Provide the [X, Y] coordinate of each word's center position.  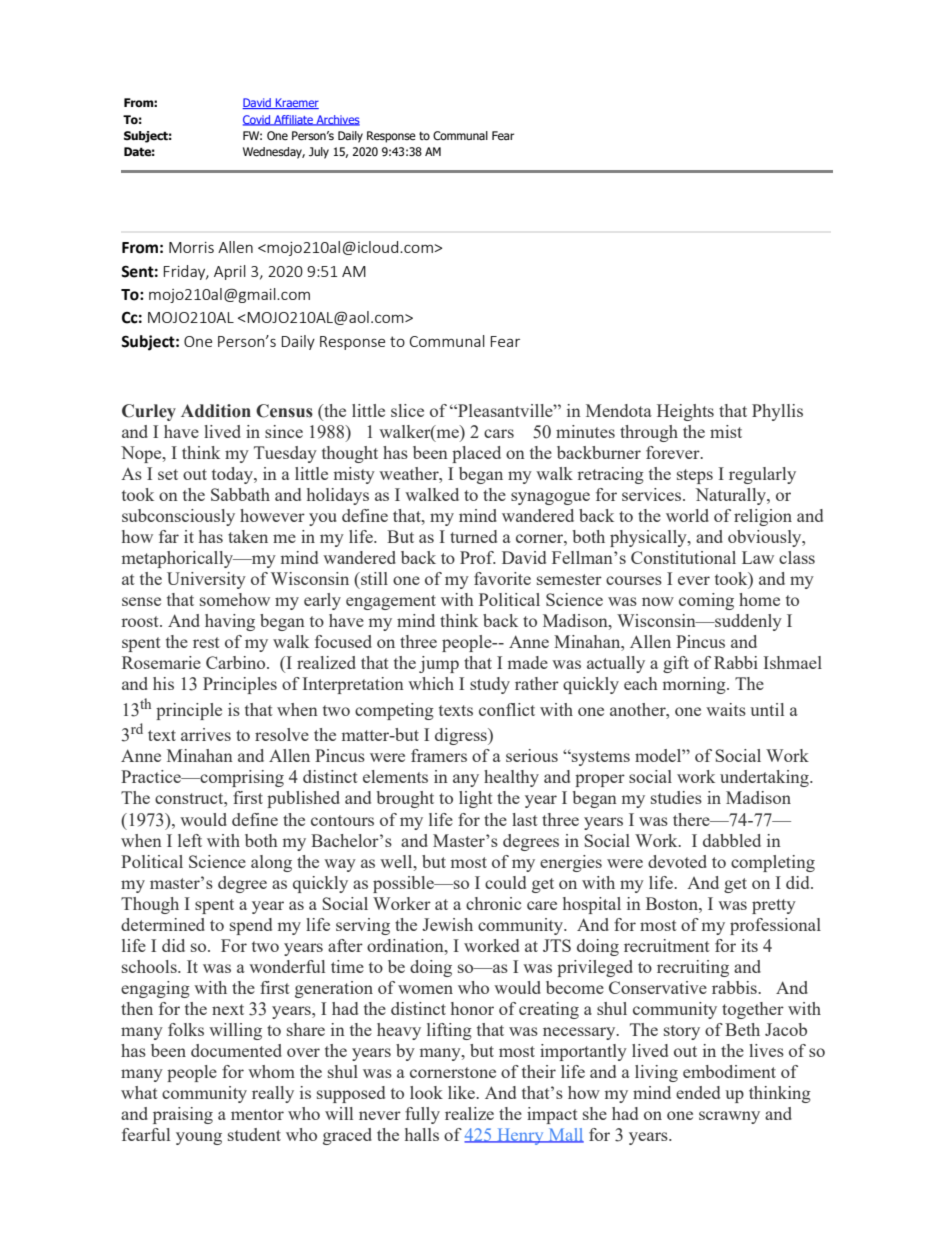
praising [183, 1115]
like [462, 1092]
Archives [337, 120]
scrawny [729, 1117]
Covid [258, 120]
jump [439, 664]
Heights [685, 412]
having [230, 622]
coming [706, 601]
